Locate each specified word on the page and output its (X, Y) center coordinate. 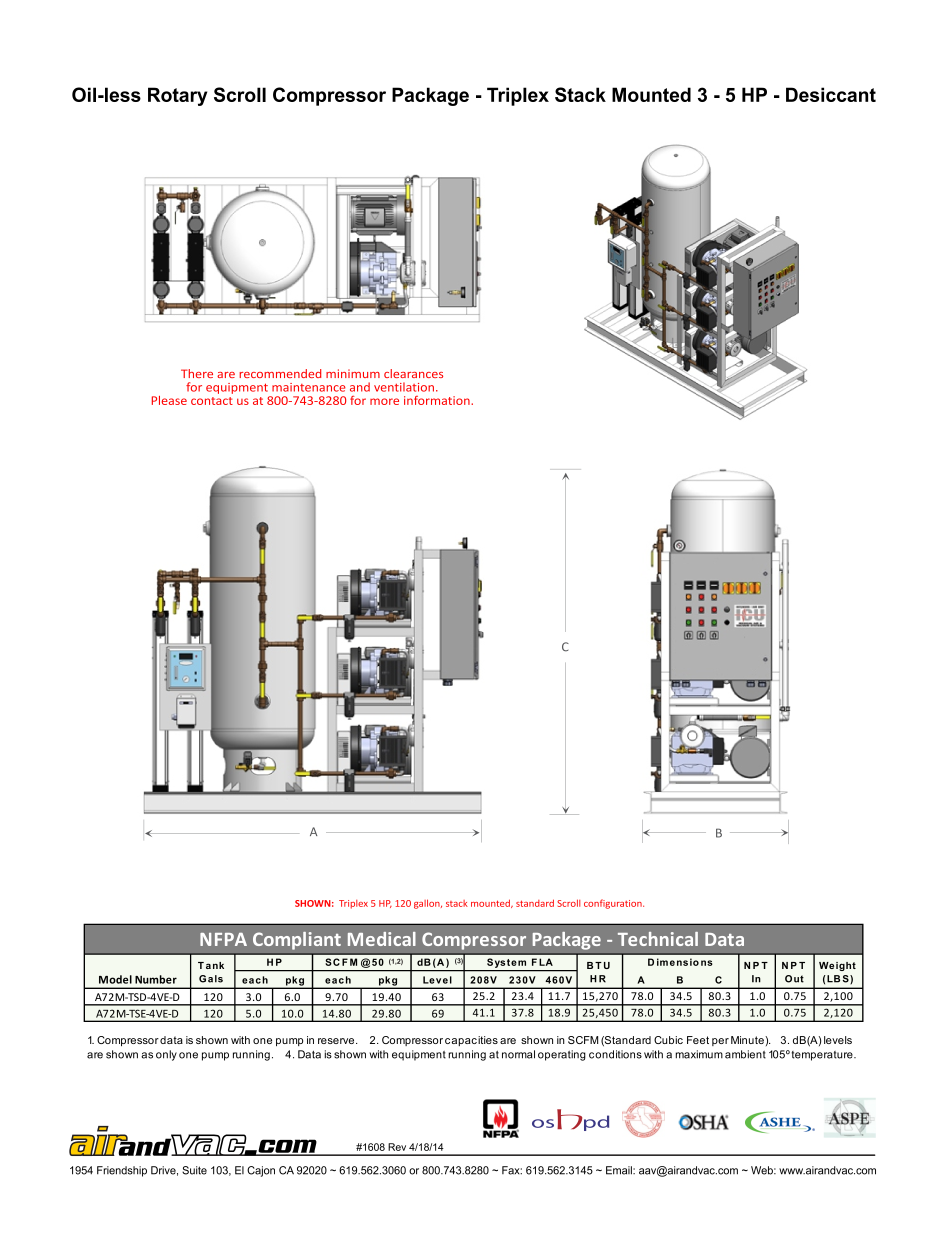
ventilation (404, 387)
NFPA (223, 939)
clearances (413, 373)
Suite (194, 1170)
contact (212, 401)
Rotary (177, 96)
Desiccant (831, 94)
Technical (658, 939)
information (438, 400)
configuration (614, 904)
